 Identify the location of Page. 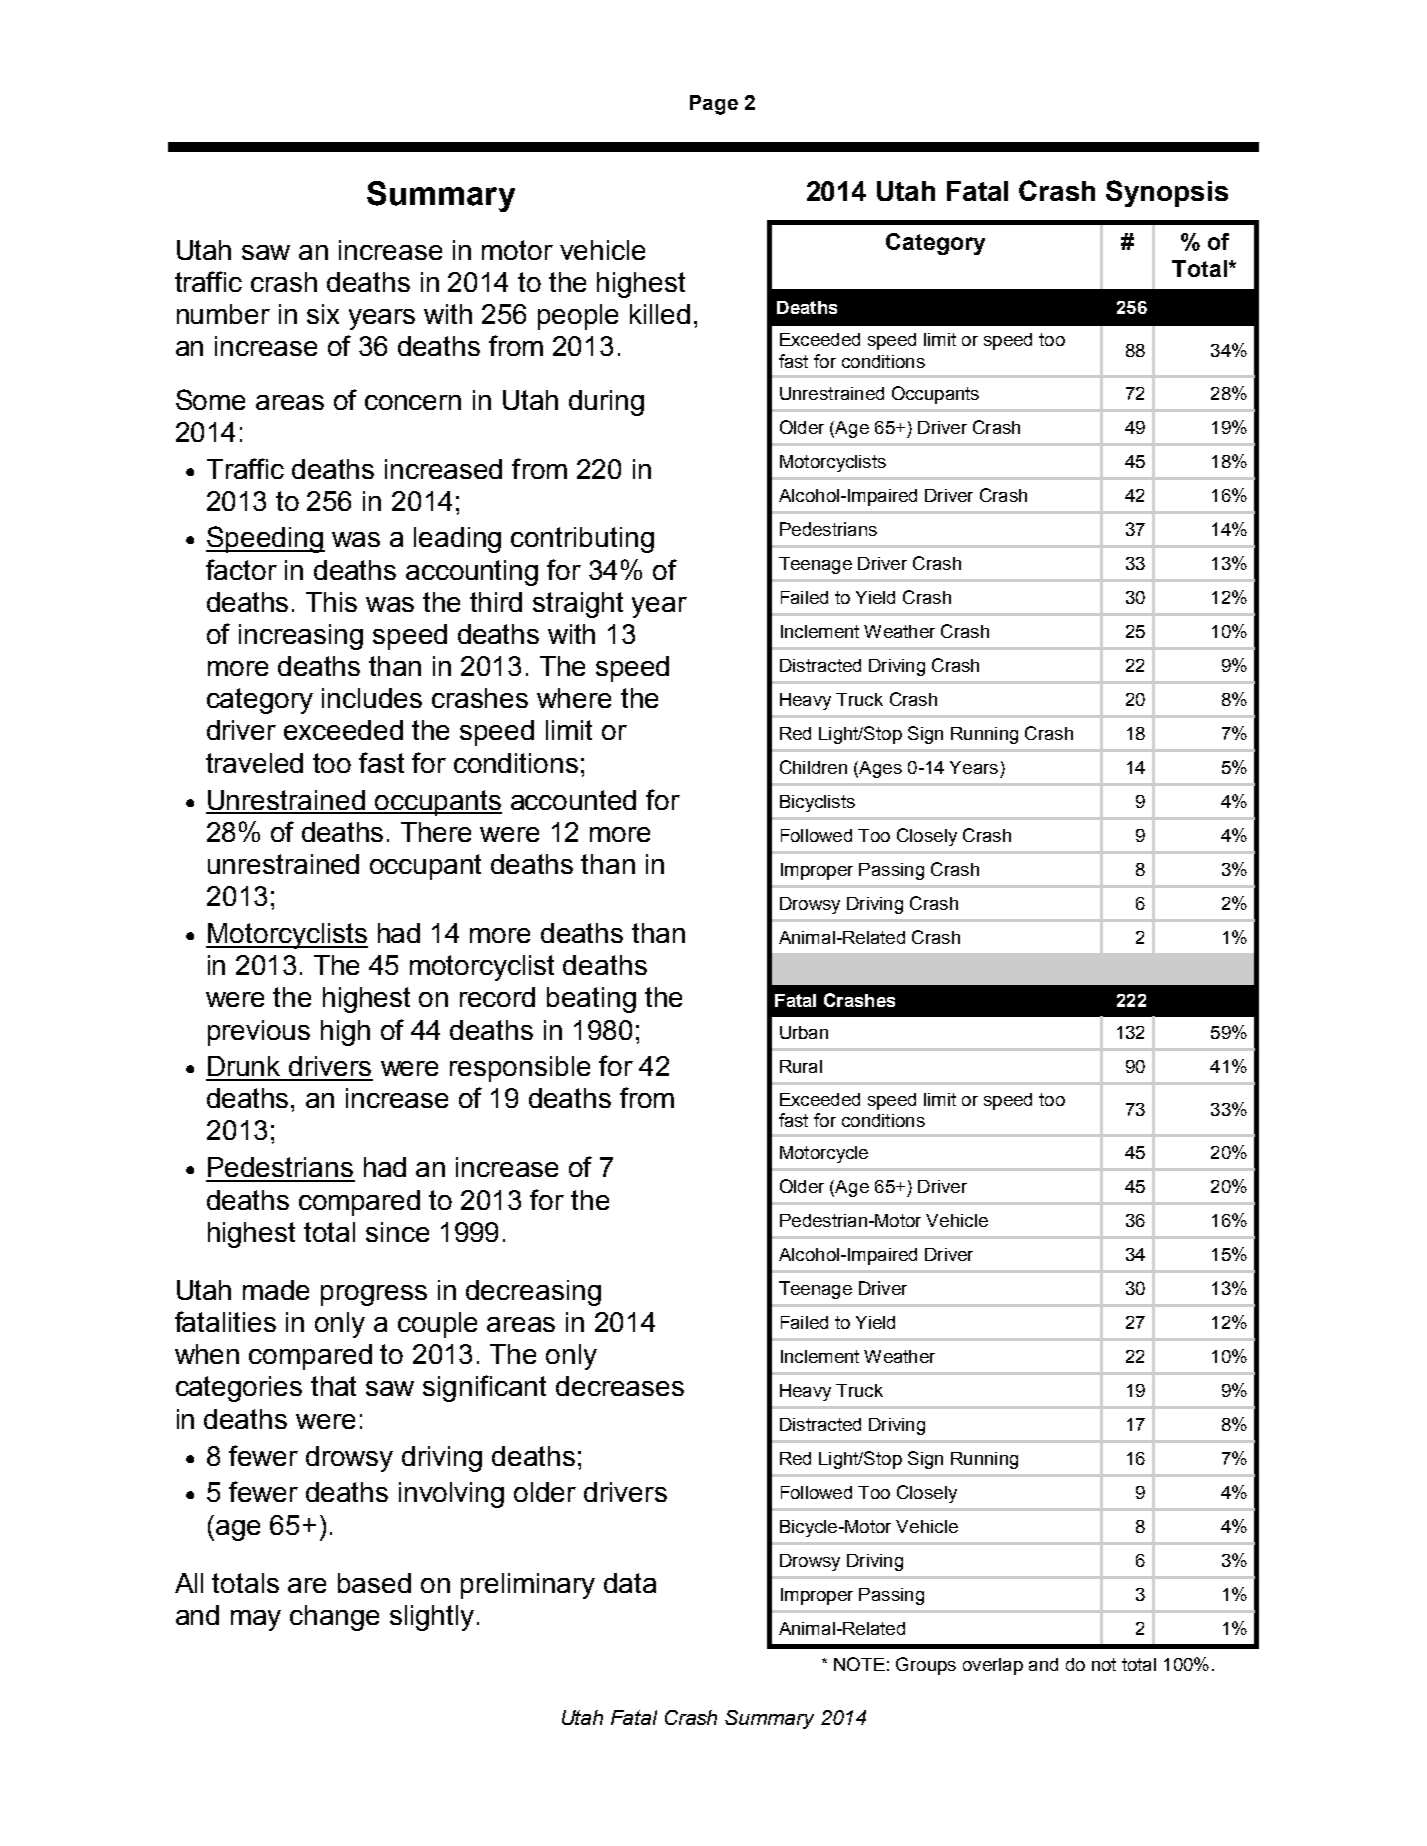
(714, 105).
